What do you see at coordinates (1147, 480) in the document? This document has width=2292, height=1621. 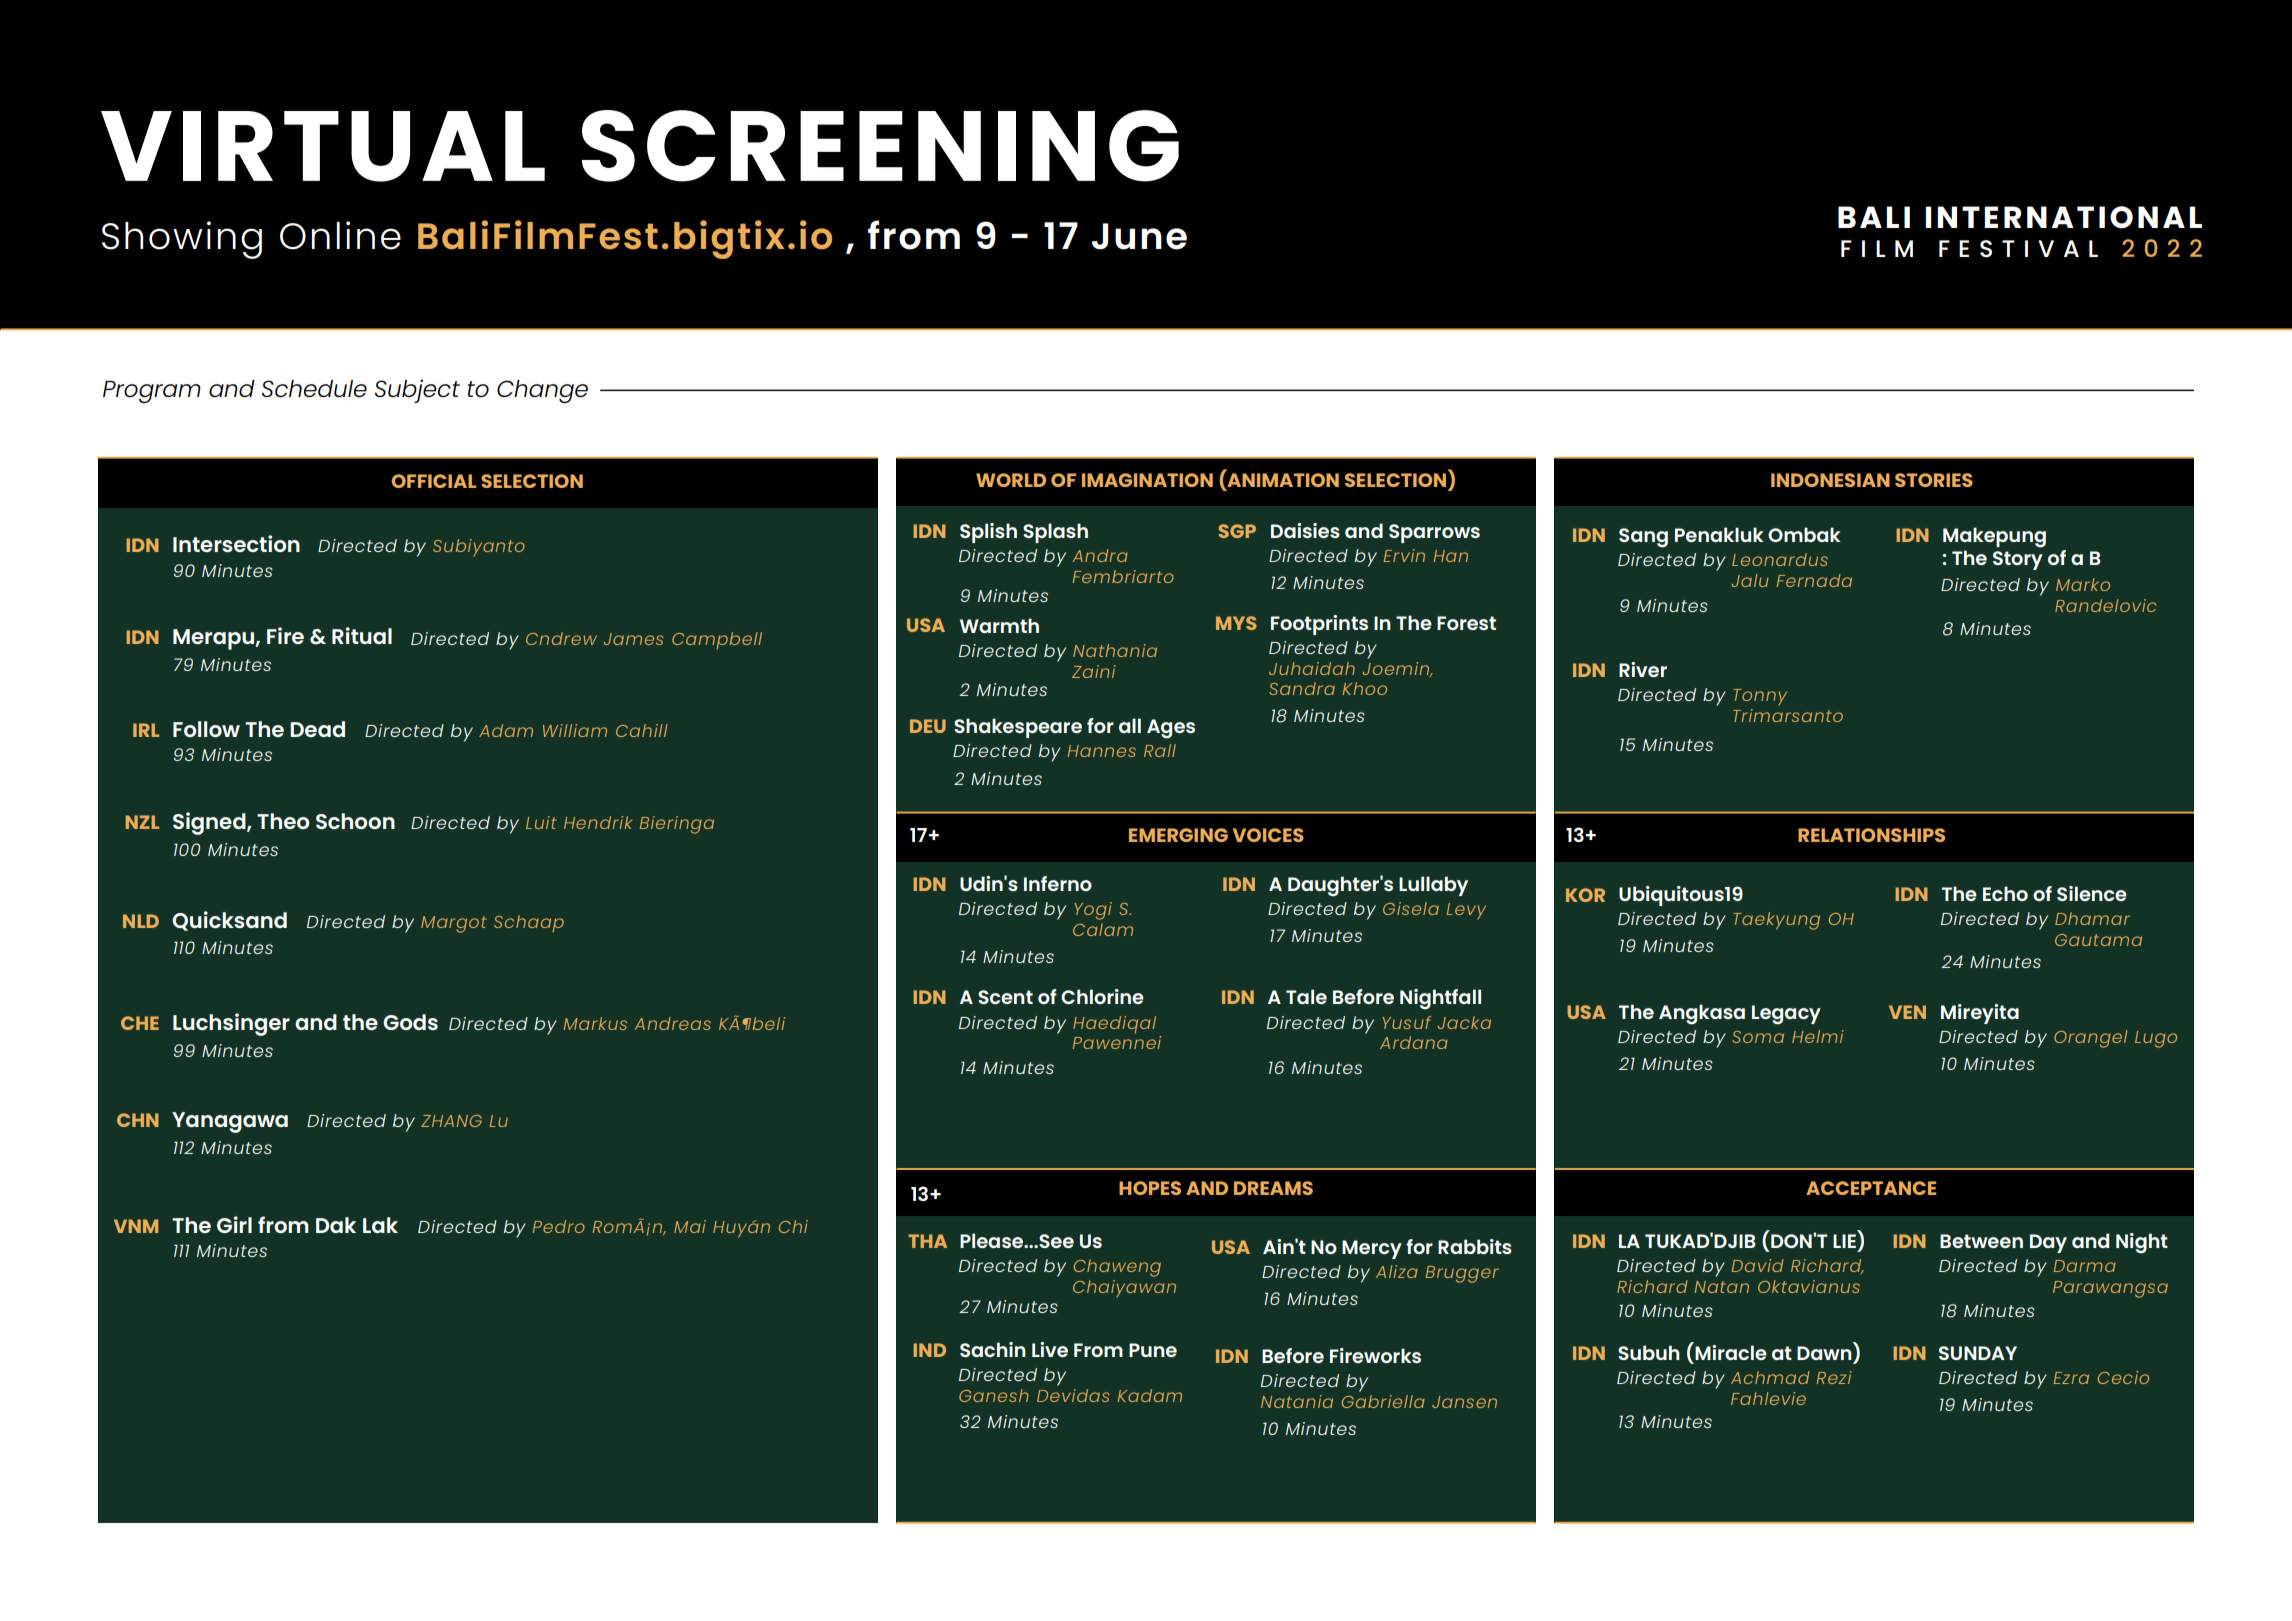 I see `IMAGINATION` at bounding box center [1147, 480].
